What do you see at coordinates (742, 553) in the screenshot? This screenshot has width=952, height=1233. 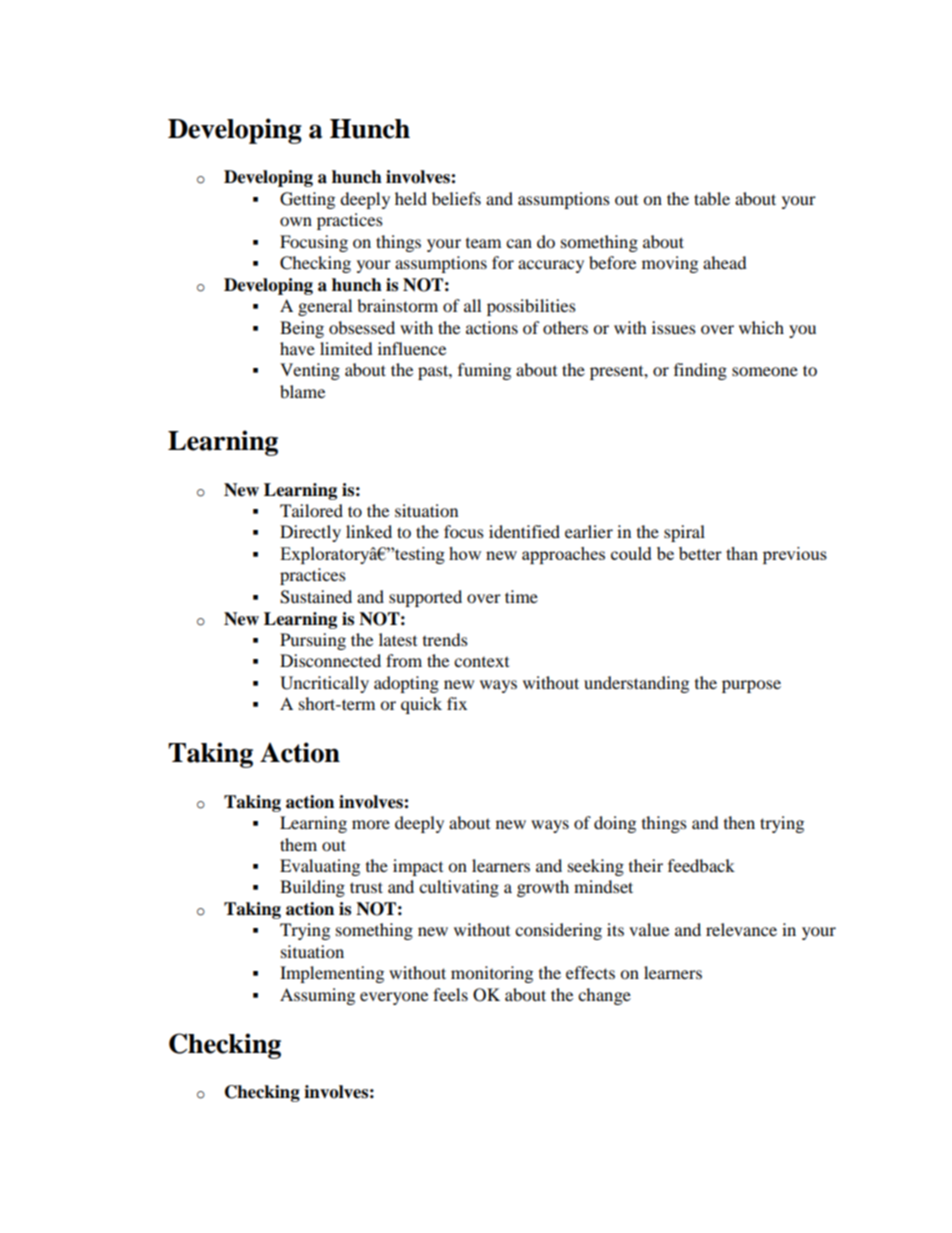 I see `than` at bounding box center [742, 553].
